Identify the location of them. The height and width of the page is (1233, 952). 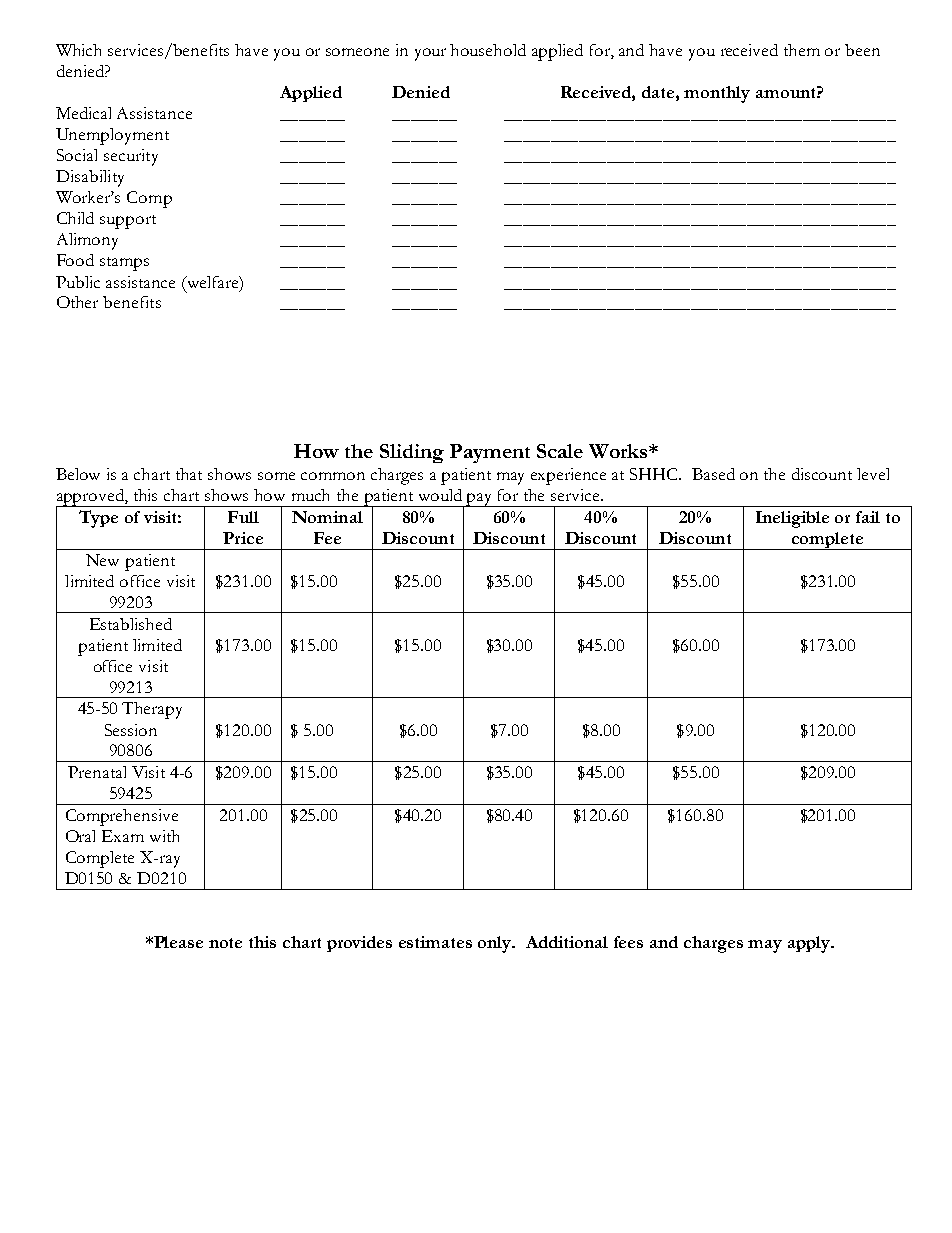
(802, 50).
